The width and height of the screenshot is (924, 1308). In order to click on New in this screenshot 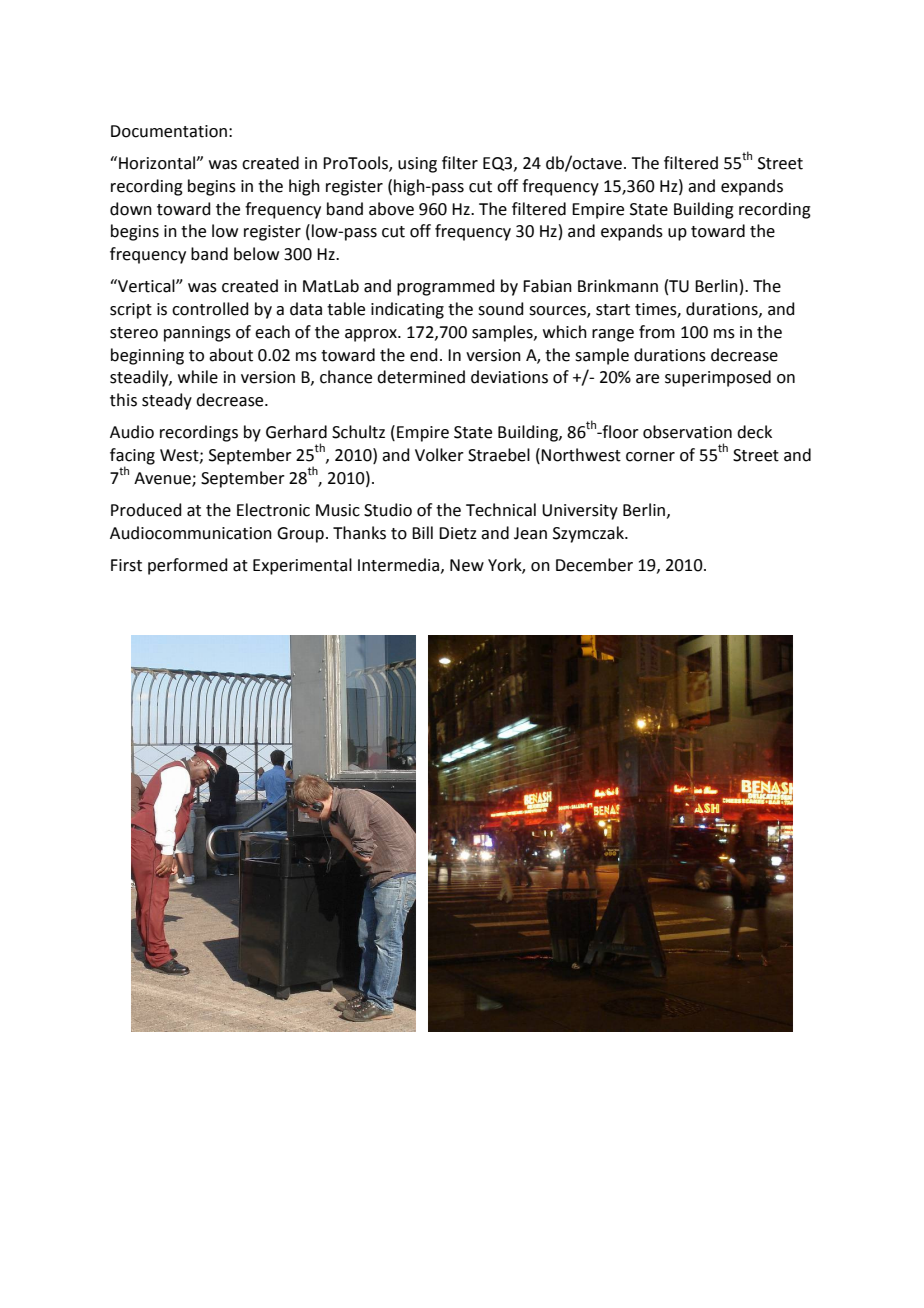, I will do `click(467, 565)`.
